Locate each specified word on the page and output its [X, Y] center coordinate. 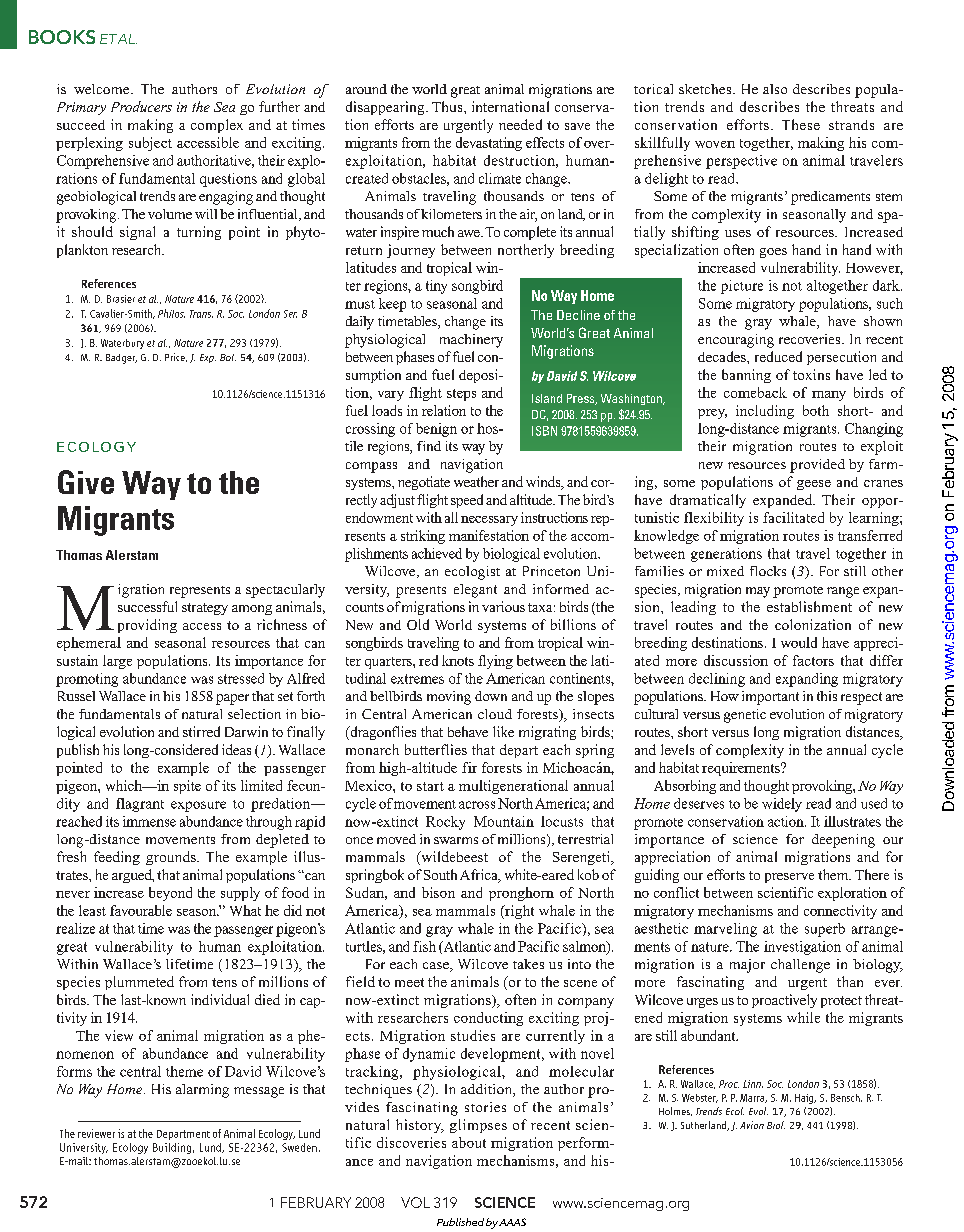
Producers [141, 106]
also [775, 89]
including [765, 412]
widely [782, 805]
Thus [448, 106]
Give [86, 482]
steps [461, 395]
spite [187, 787]
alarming [202, 1091]
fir [469, 767]
